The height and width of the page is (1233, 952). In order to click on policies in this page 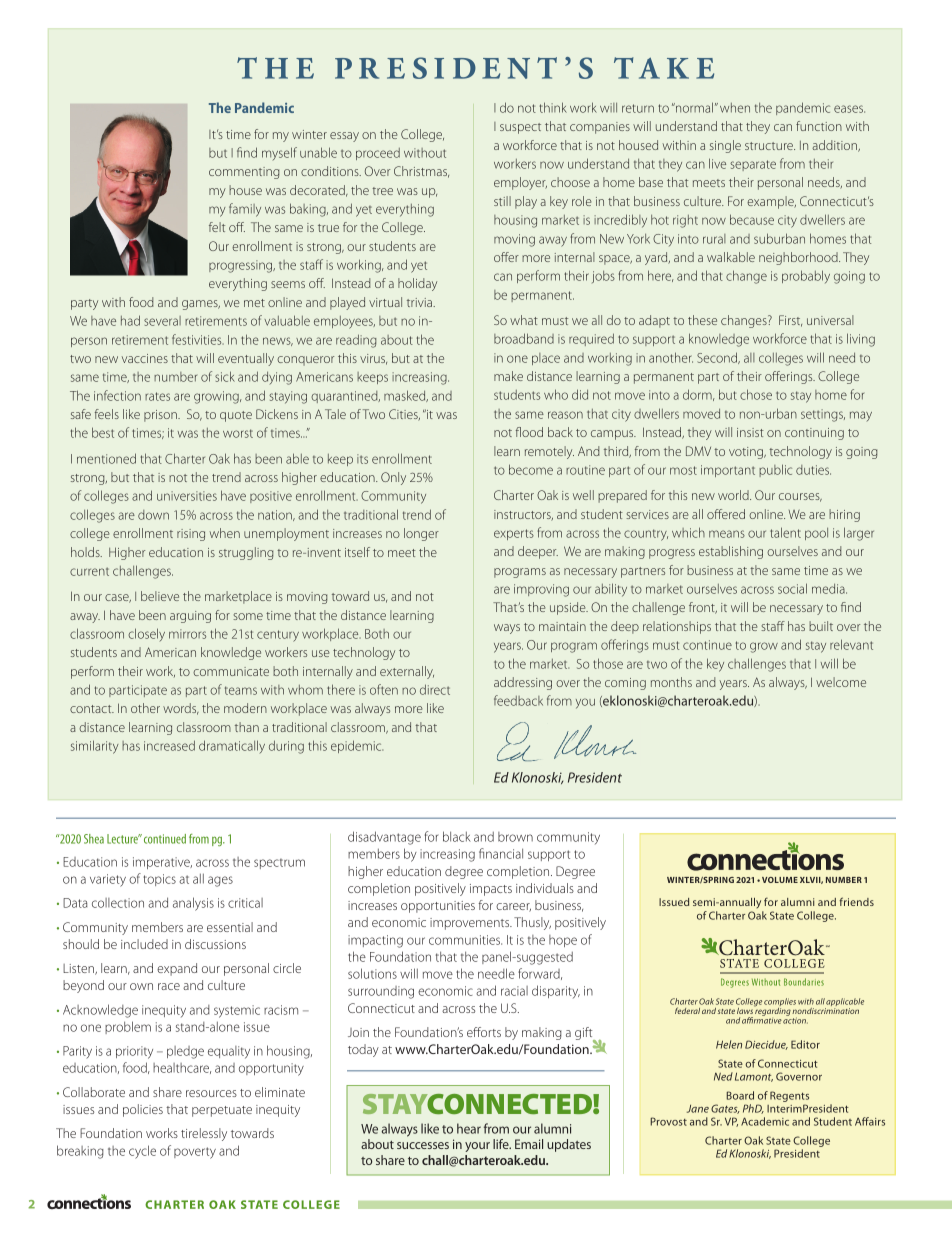, I will do `click(143, 1110)`.
